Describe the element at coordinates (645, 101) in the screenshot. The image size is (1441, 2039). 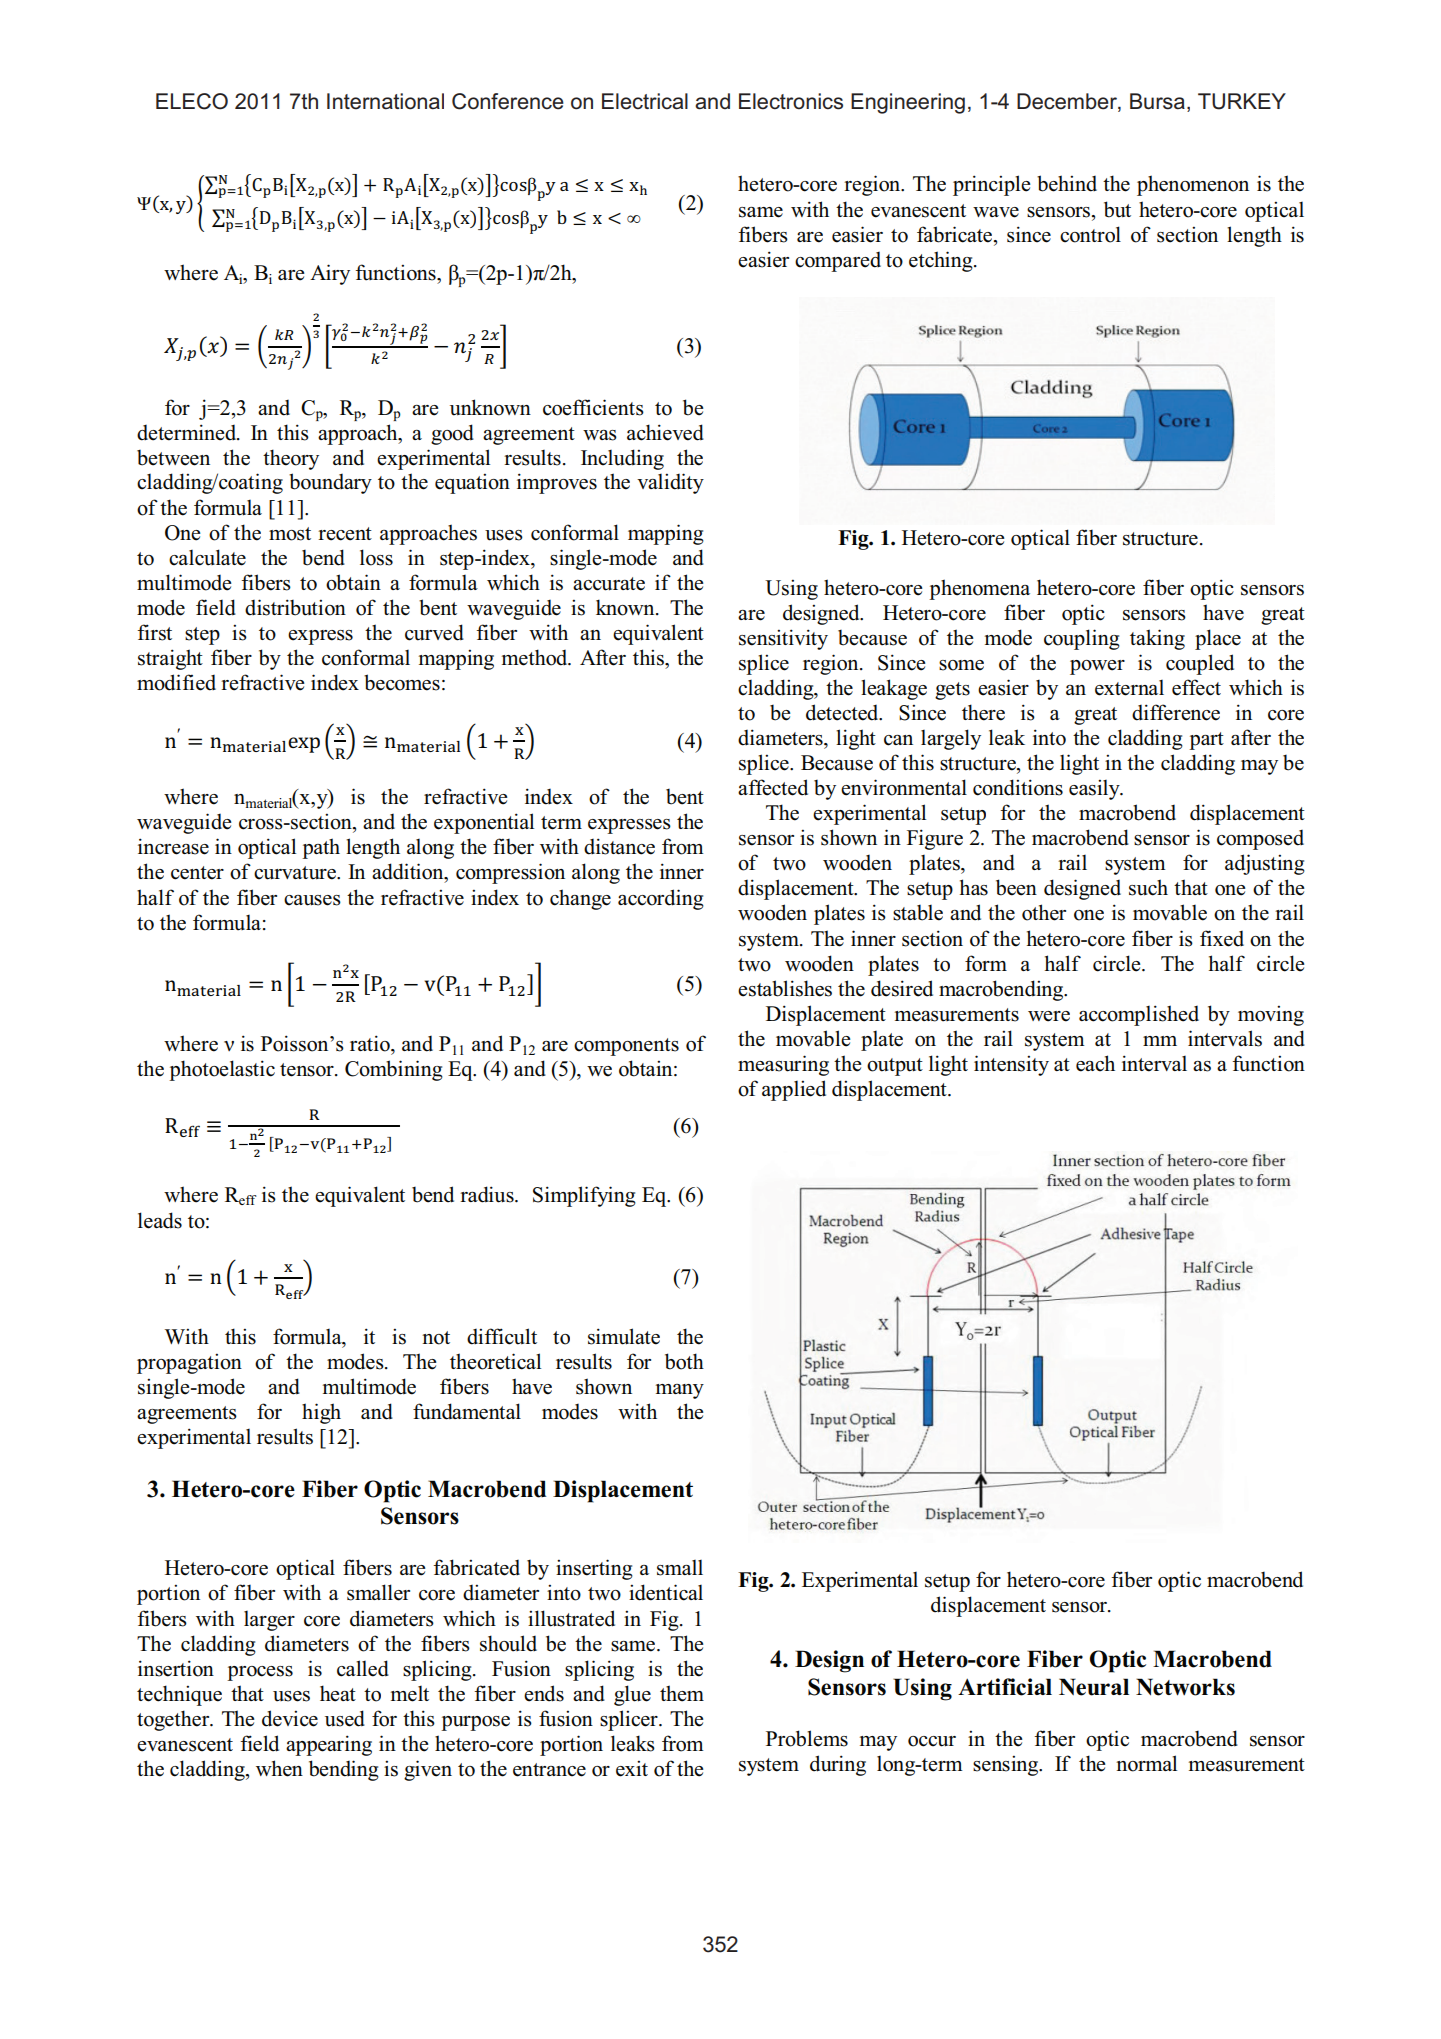
I see `Electrical` at that location.
